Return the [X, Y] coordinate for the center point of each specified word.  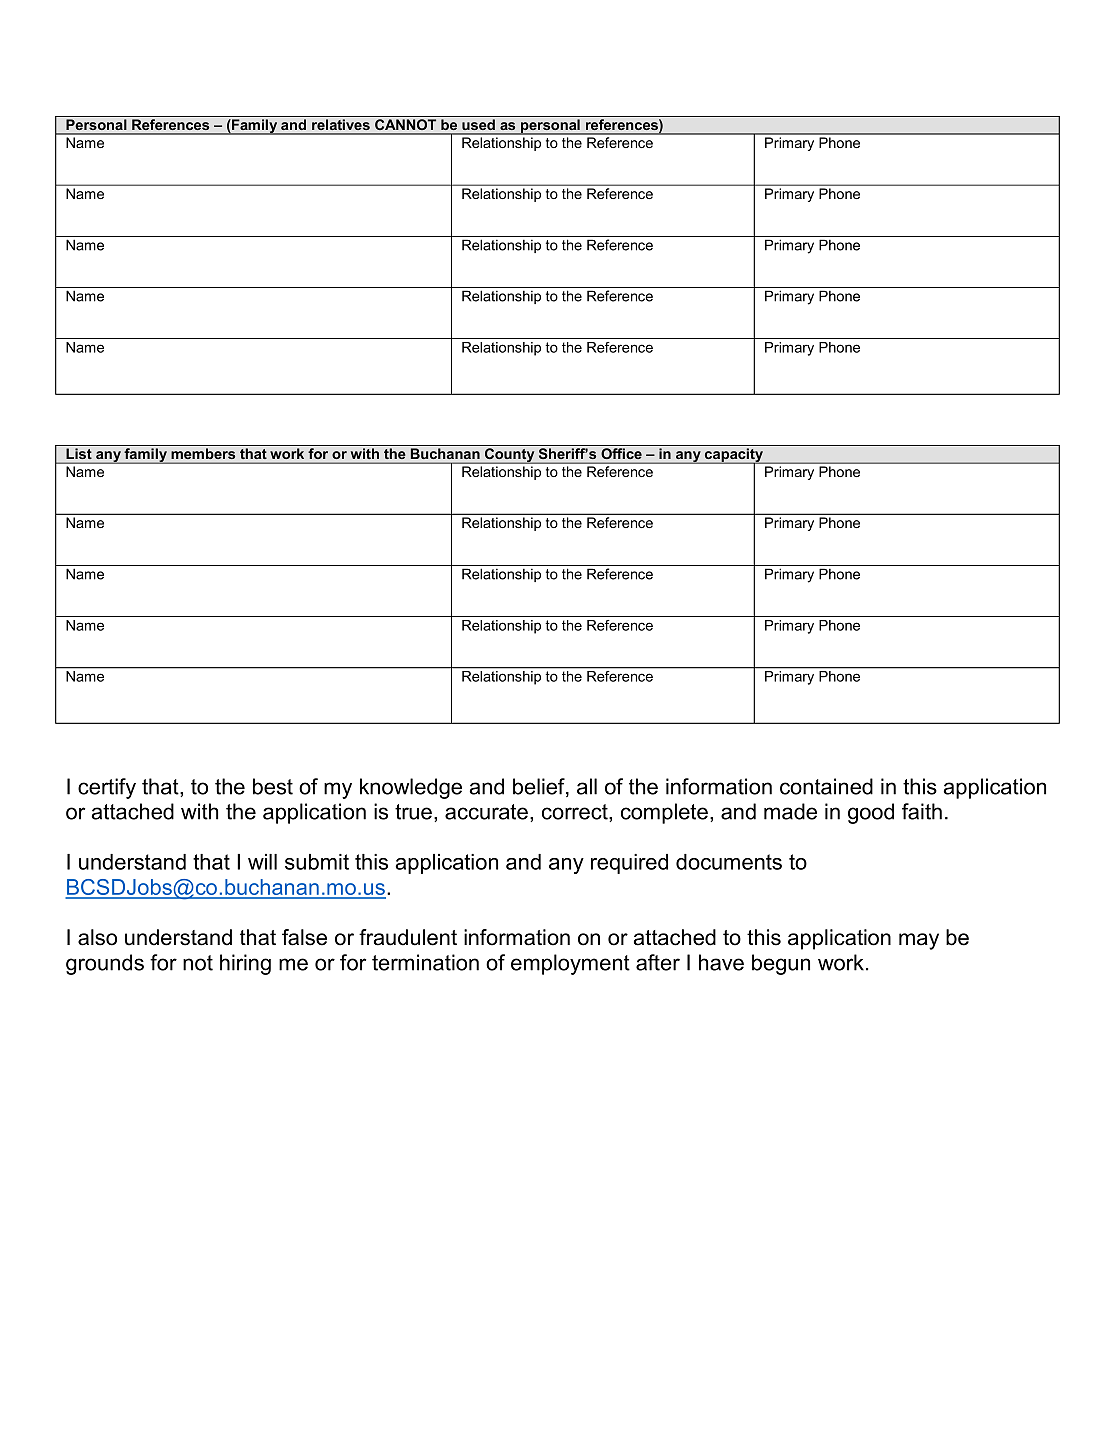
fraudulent [408, 937]
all [587, 786]
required [629, 864]
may [919, 941]
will [262, 862]
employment [570, 964]
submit [317, 862]
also [97, 937]
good [871, 813]
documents [729, 862]
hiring [245, 964]
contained [826, 786]
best [273, 786]
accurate [486, 812]
